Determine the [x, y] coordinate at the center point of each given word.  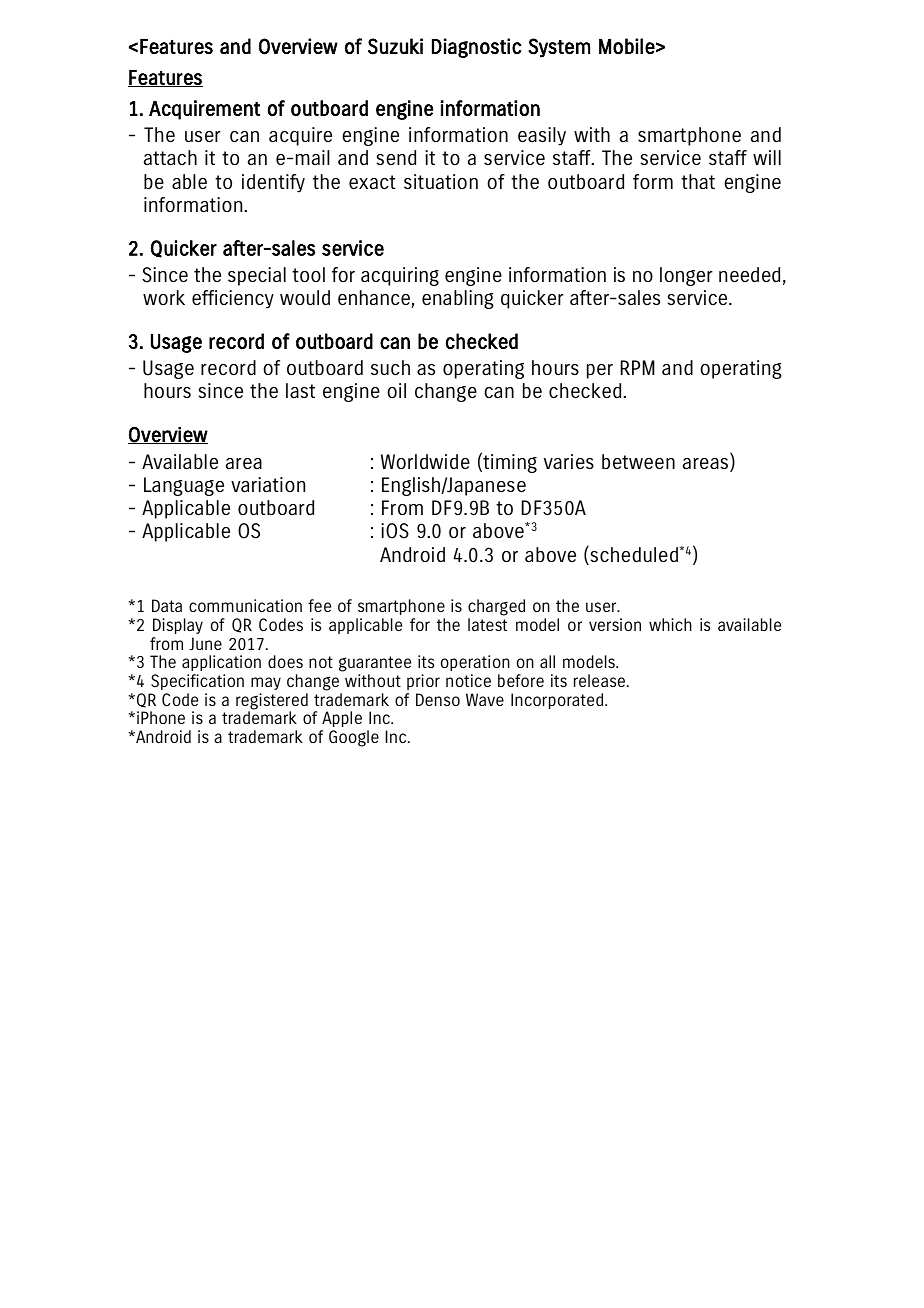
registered [272, 702]
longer [686, 276]
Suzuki [395, 46]
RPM [638, 367]
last [300, 390]
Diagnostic [477, 48]
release [601, 680]
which [670, 624]
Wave [485, 699]
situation [441, 181]
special [257, 276]
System [559, 48]
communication [245, 605]
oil [396, 390]
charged [496, 609]
